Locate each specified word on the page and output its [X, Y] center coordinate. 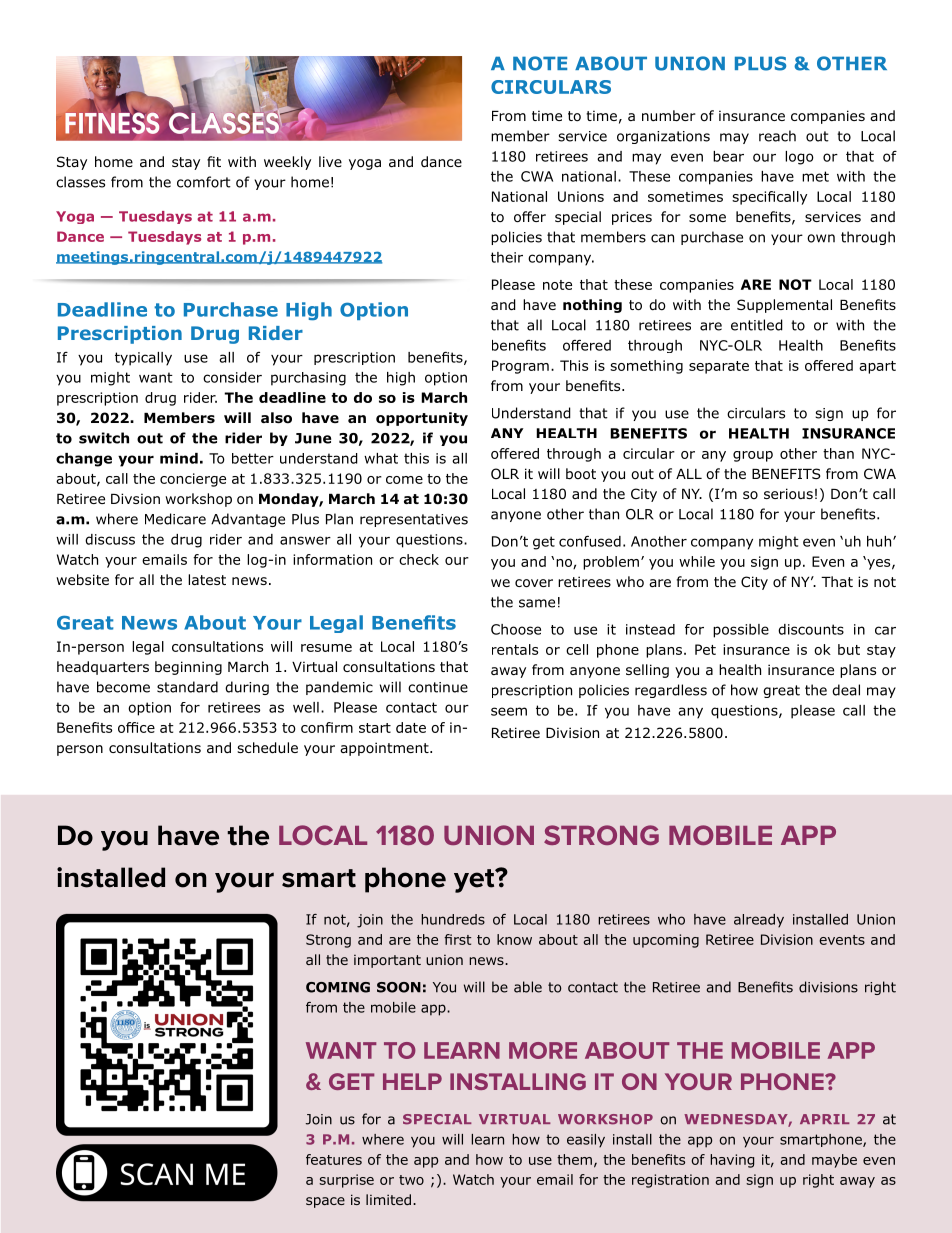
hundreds [453, 919]
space [325, 1202]
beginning [188, 668]
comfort [204, 182]
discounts [811, 629]
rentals [515, 649]
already [759, 921]
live [330, 161]
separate [719, 367]
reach [777, 136]
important [387, 961]
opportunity [422, 419]
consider [232, 377]
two [411, 1180]
